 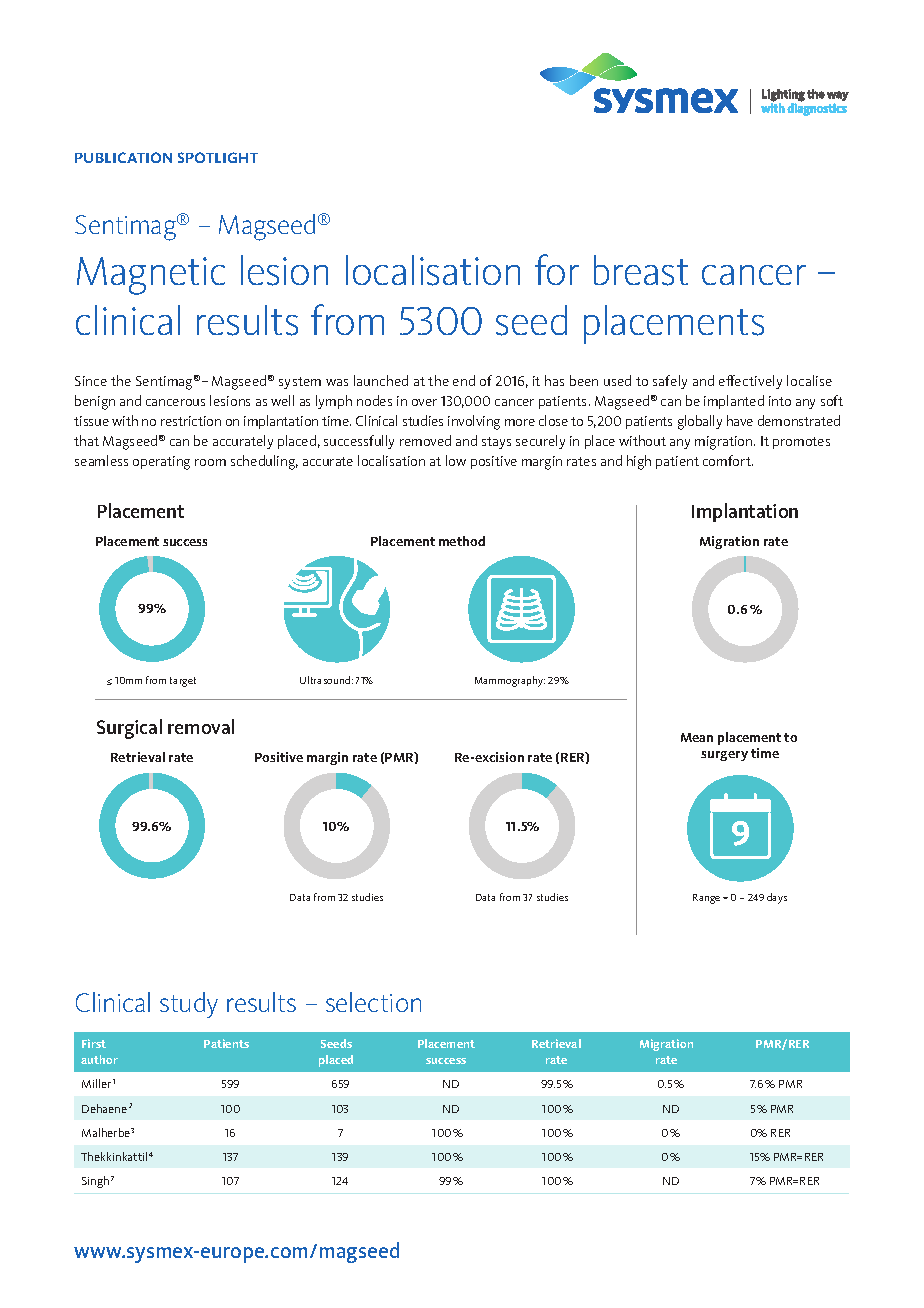 What do you see at coordinates (728, 460) in the screenshot?
I see `comfort` at bounding box center [728, 460].
